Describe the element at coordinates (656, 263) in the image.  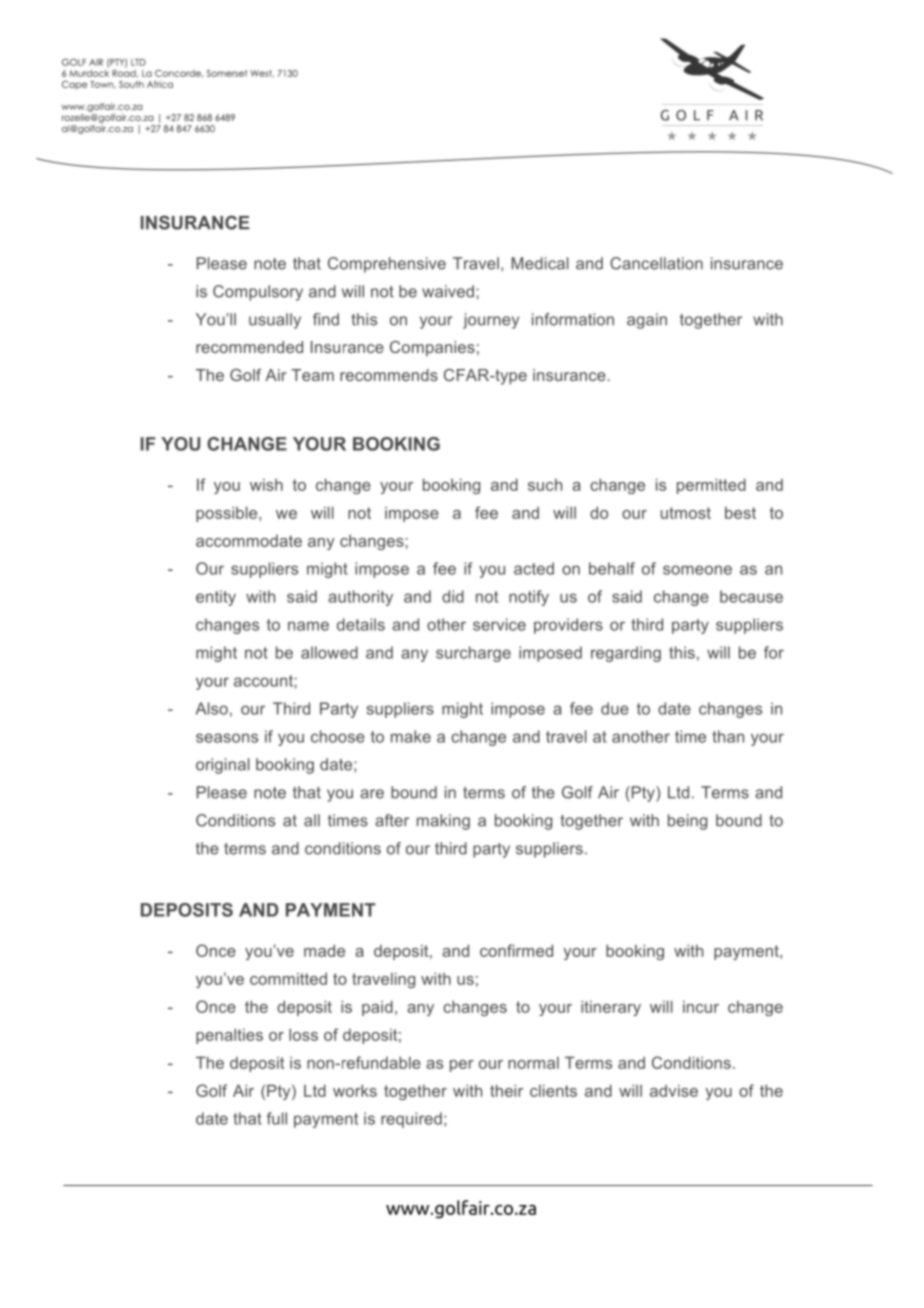
I see `Cancellation` at that location.
